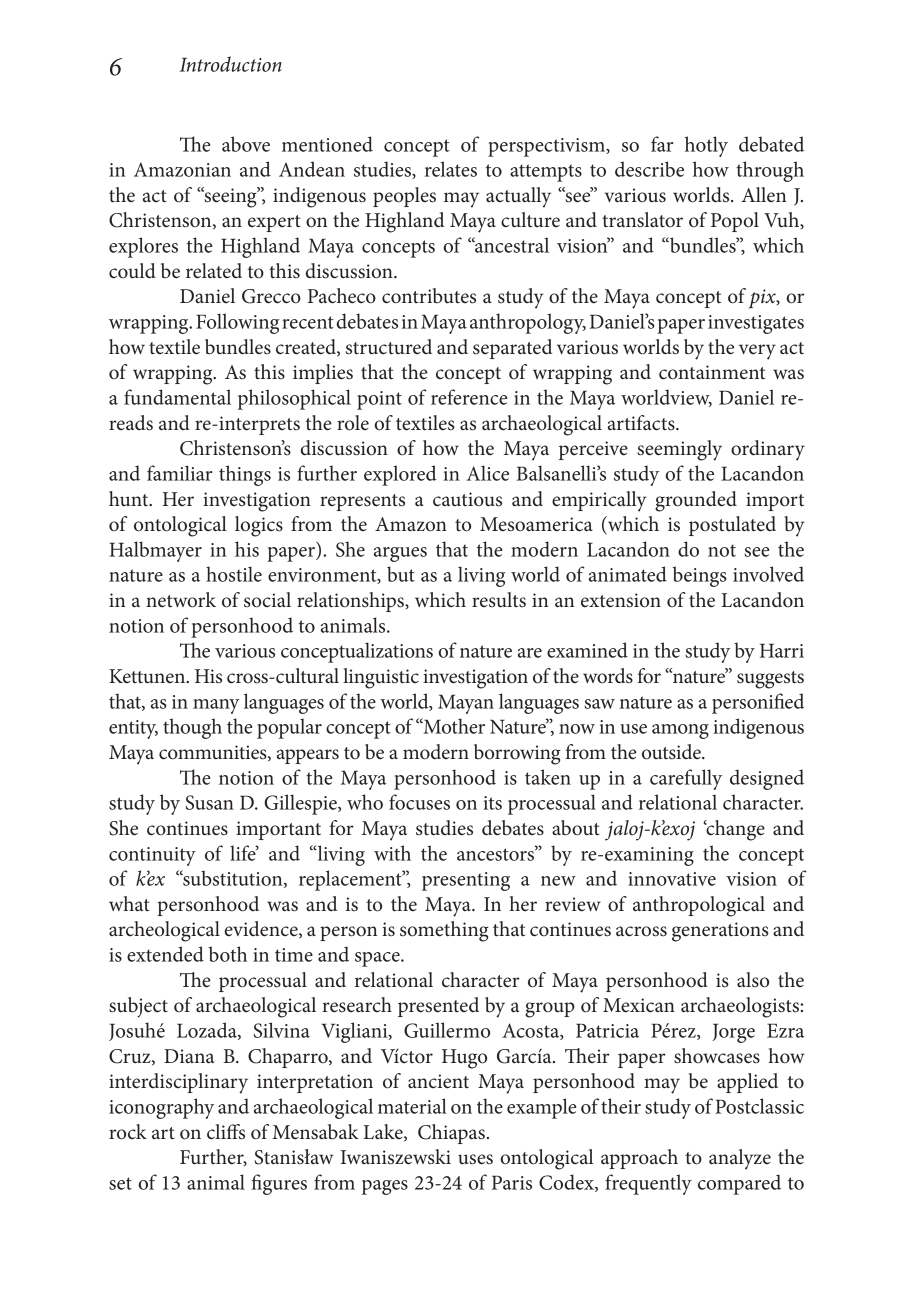 The image size is (924, 1305). I want to click on iconography, so click(161, 1108).
